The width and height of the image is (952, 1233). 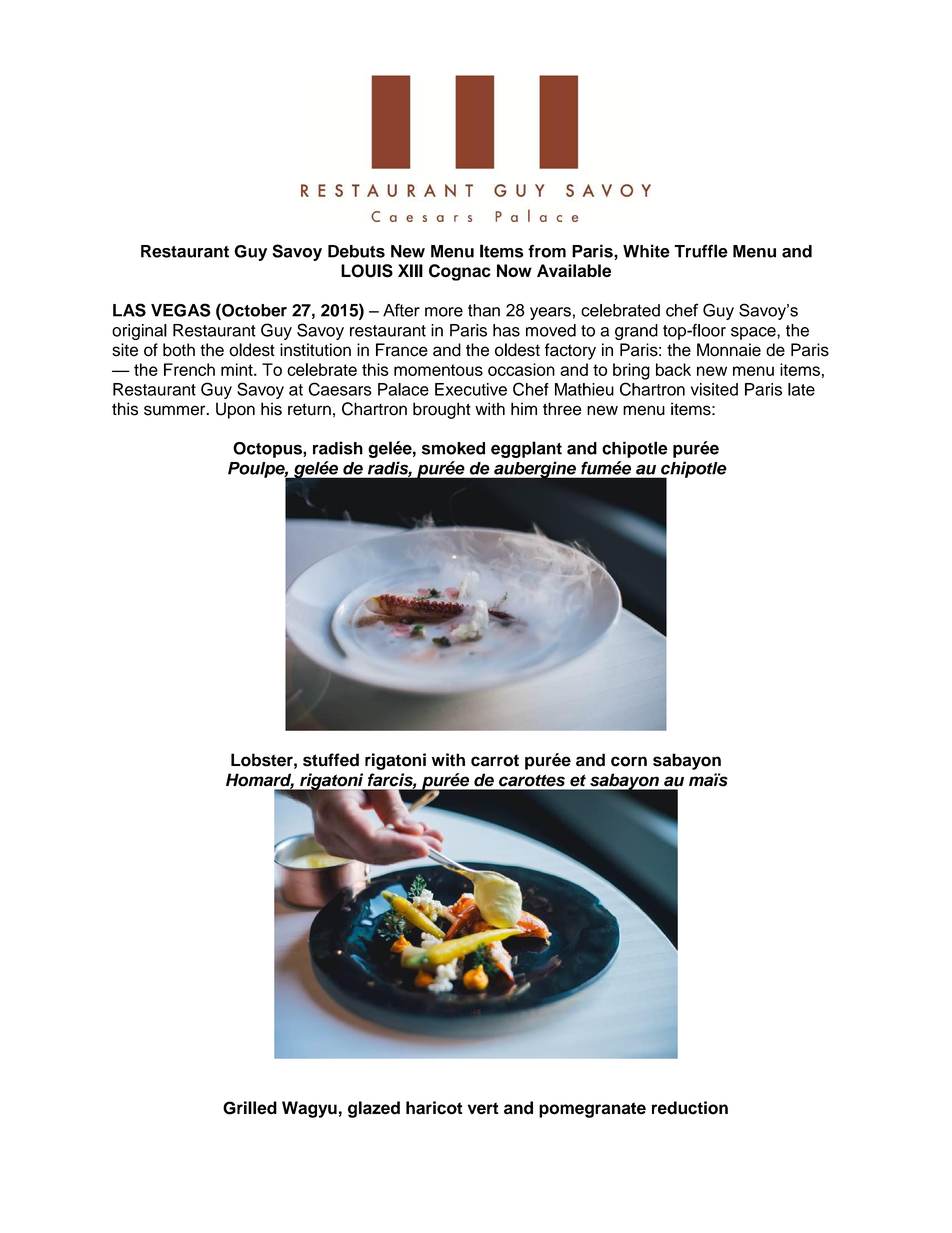 I want to click on Grilled, so click(x=250, y=1108).
